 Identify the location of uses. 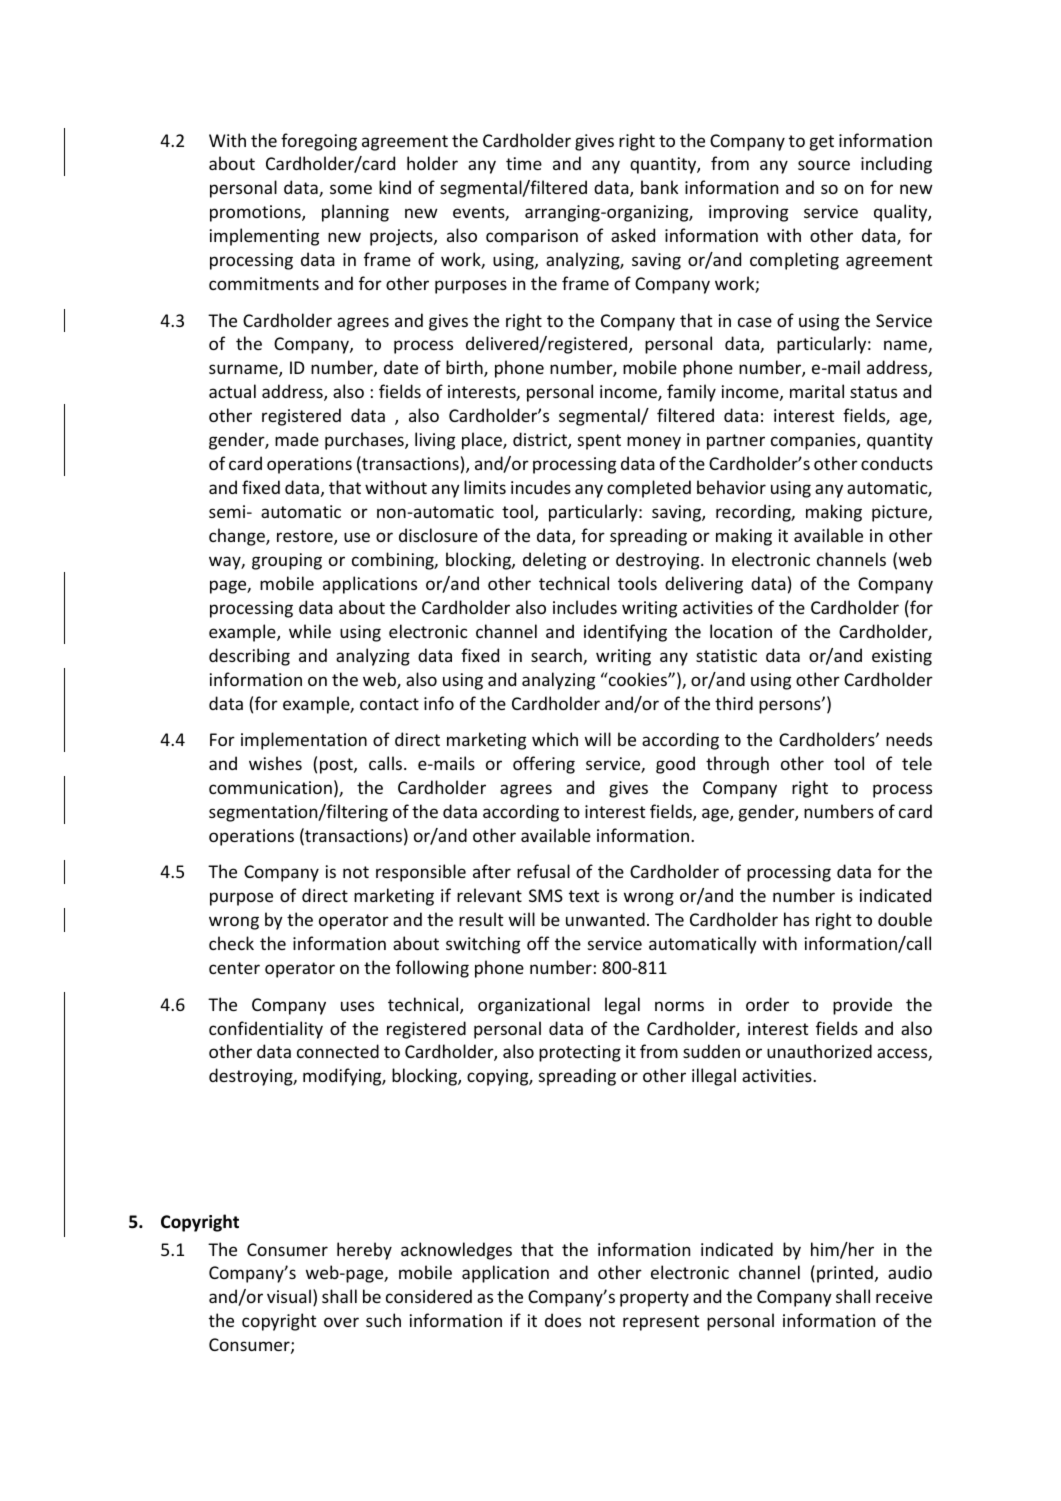
(357, 1006).
